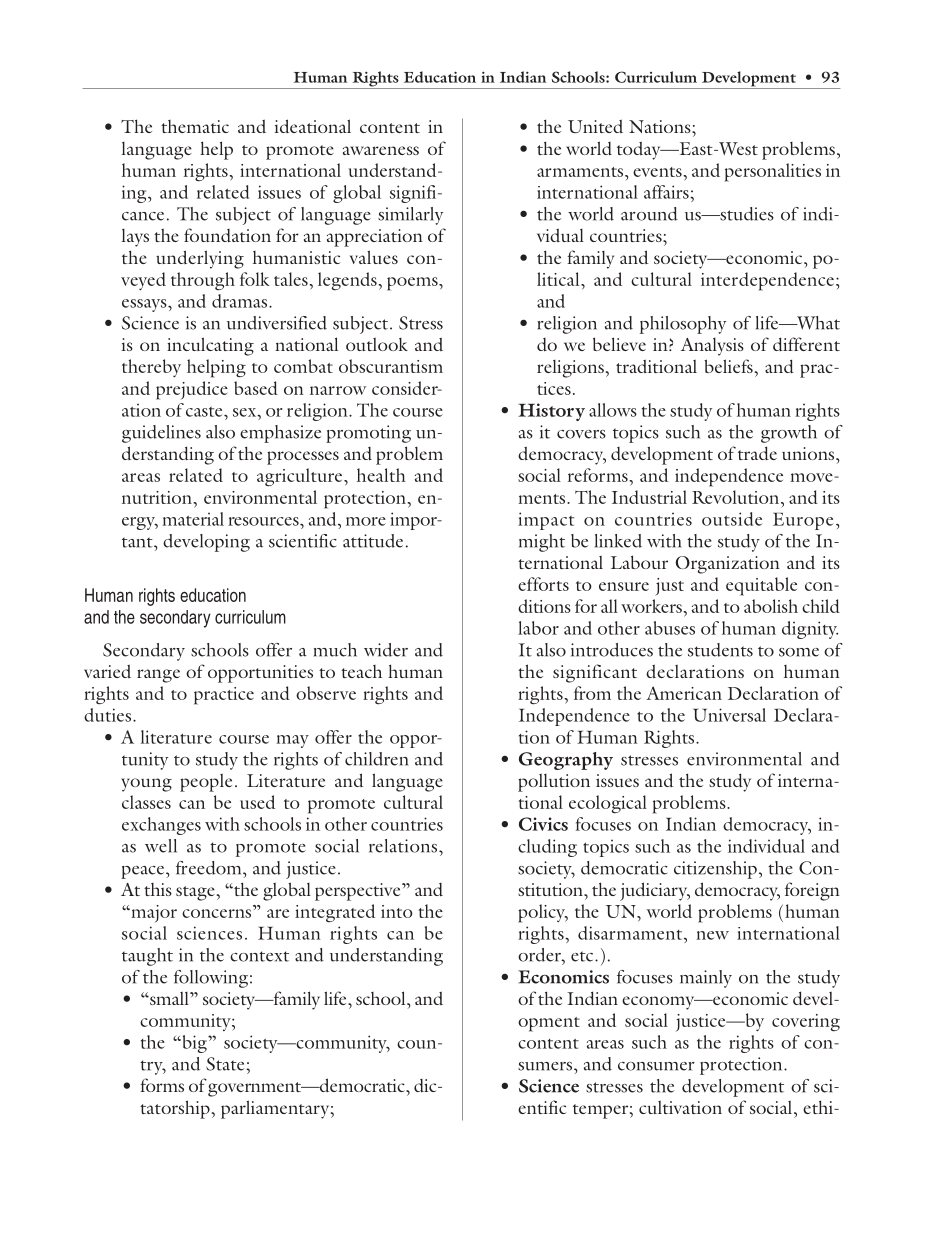  What do you see at coordinates (540, 955) in the image?
I see `order` at bounding box center [540, 955].
